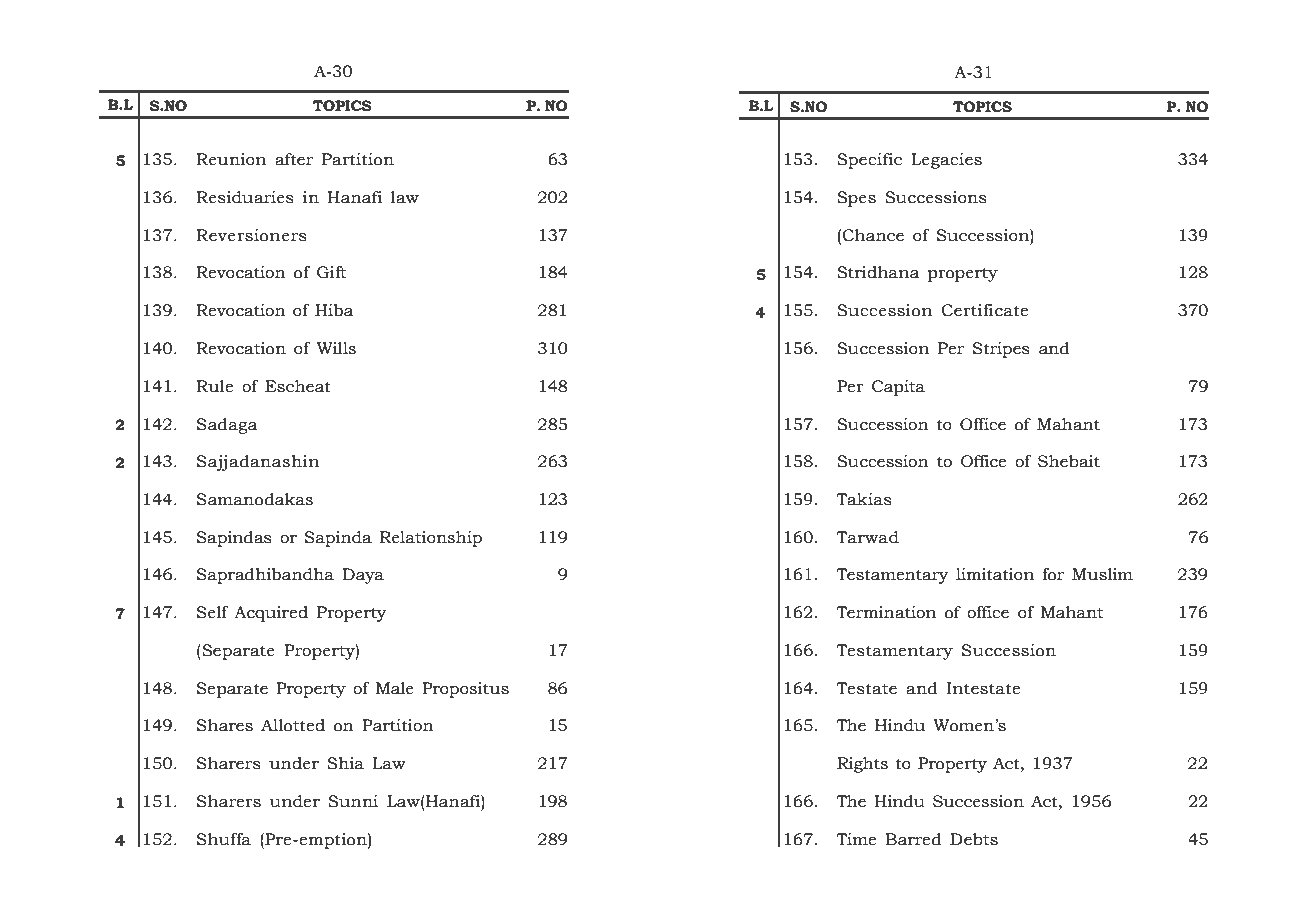 Image resolution: width=1308 pixels, height=924 pixels. I want to click on Legacies, so click(946, 161).
